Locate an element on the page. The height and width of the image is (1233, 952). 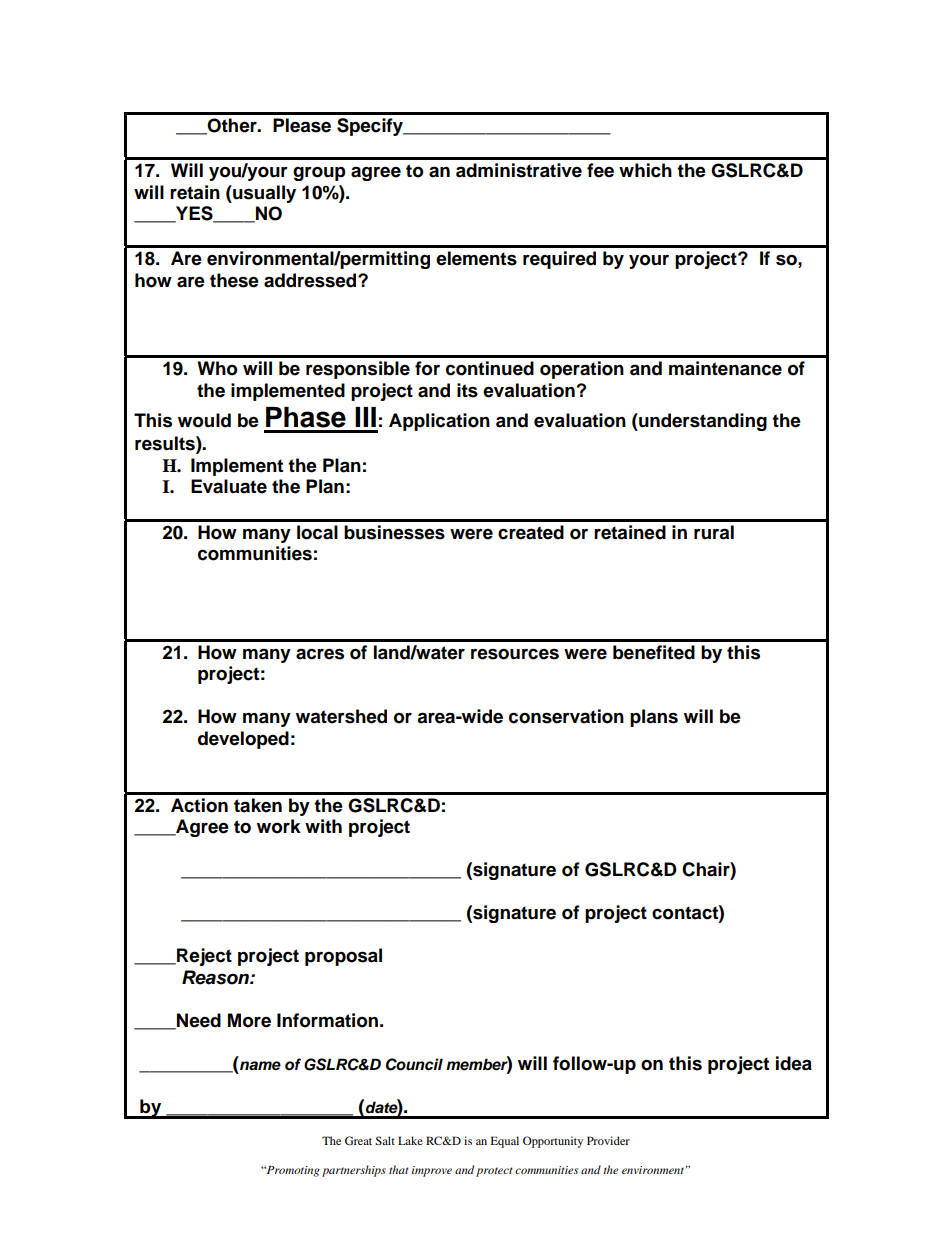
Equal is located at coordinates (505, 1142).
